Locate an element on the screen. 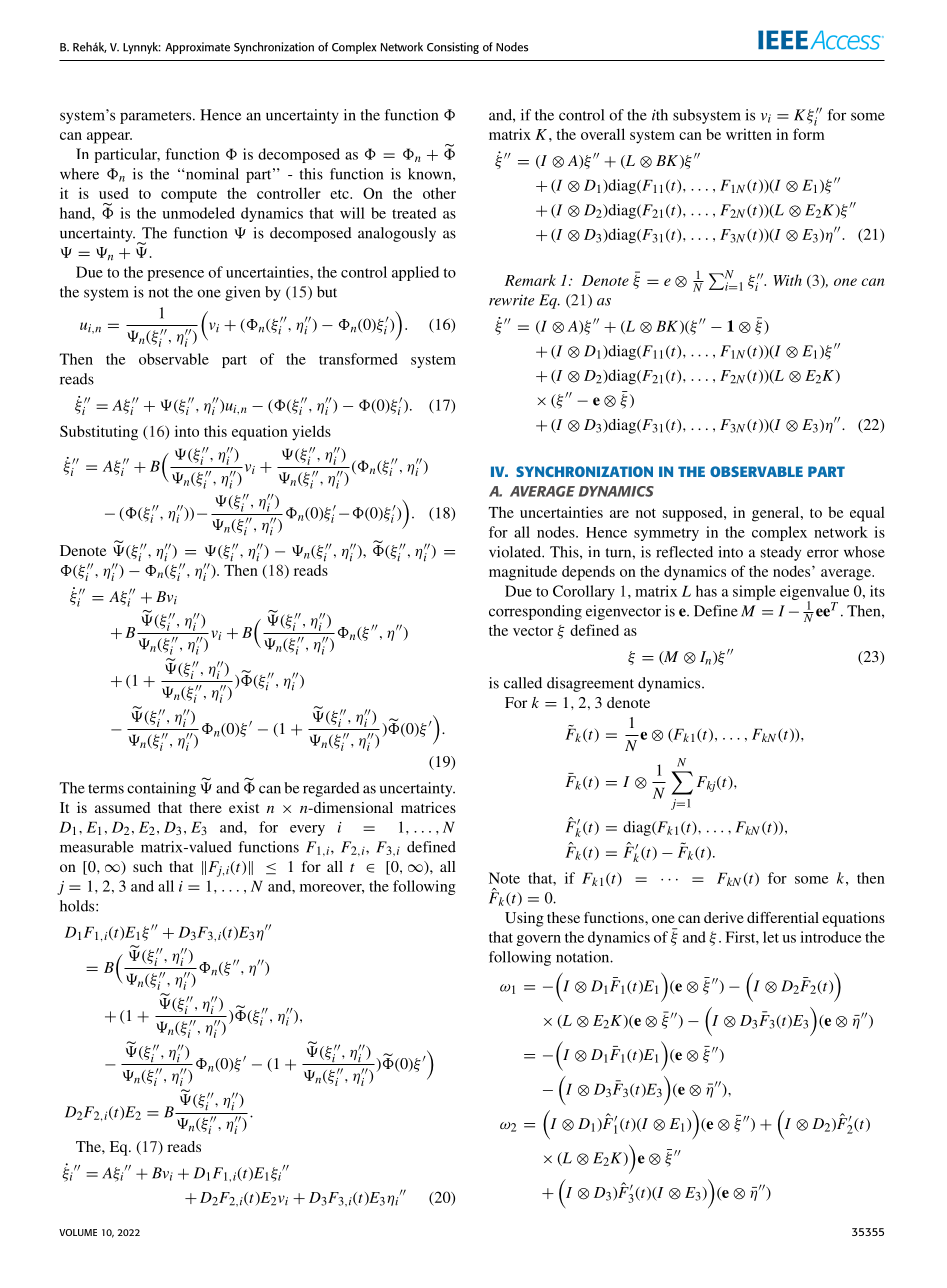 The height and width of the screenshot is (1288, 947). Consisting is located at coordinates (453, 48).
